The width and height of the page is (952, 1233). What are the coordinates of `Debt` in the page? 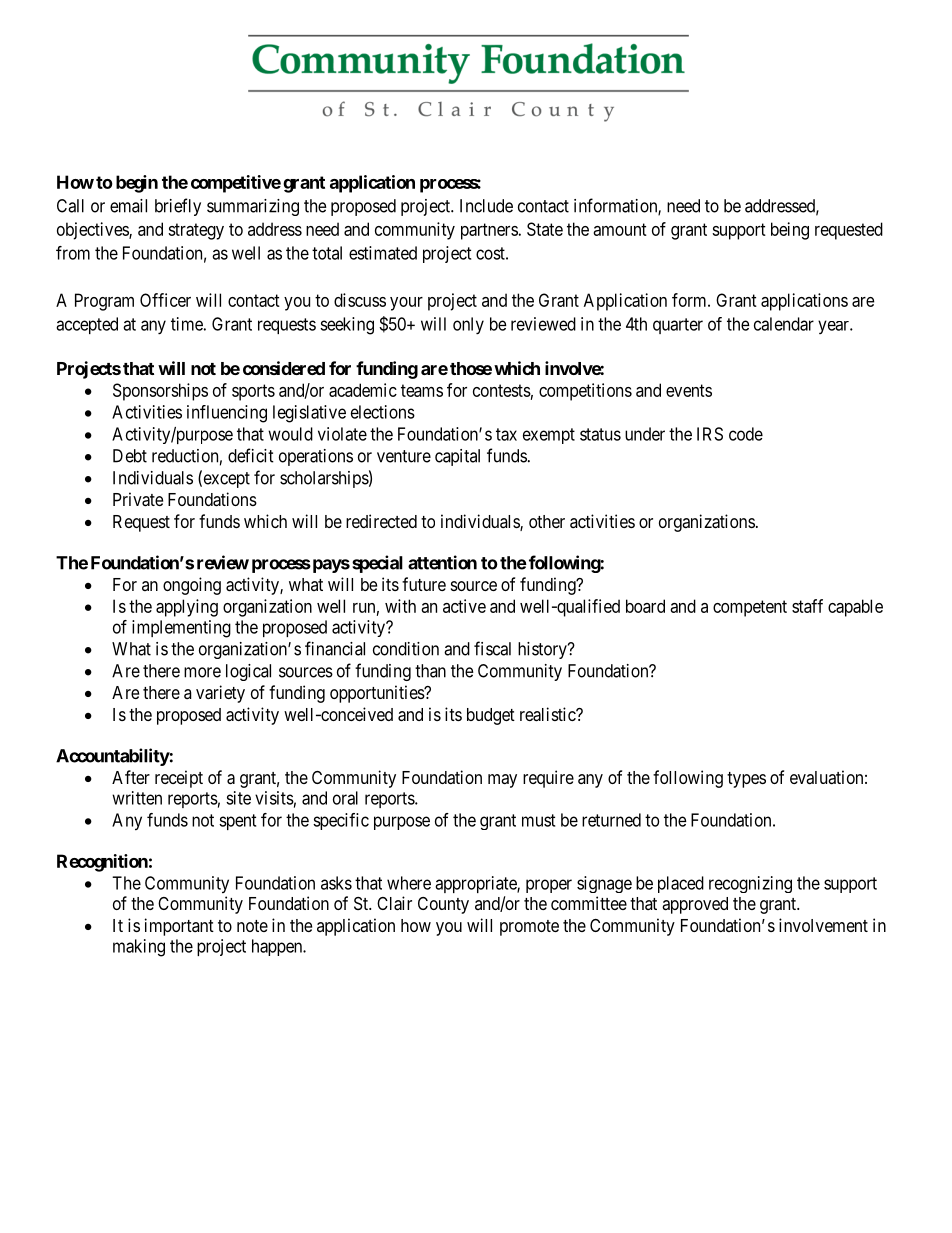 It's located at (130, 456).
